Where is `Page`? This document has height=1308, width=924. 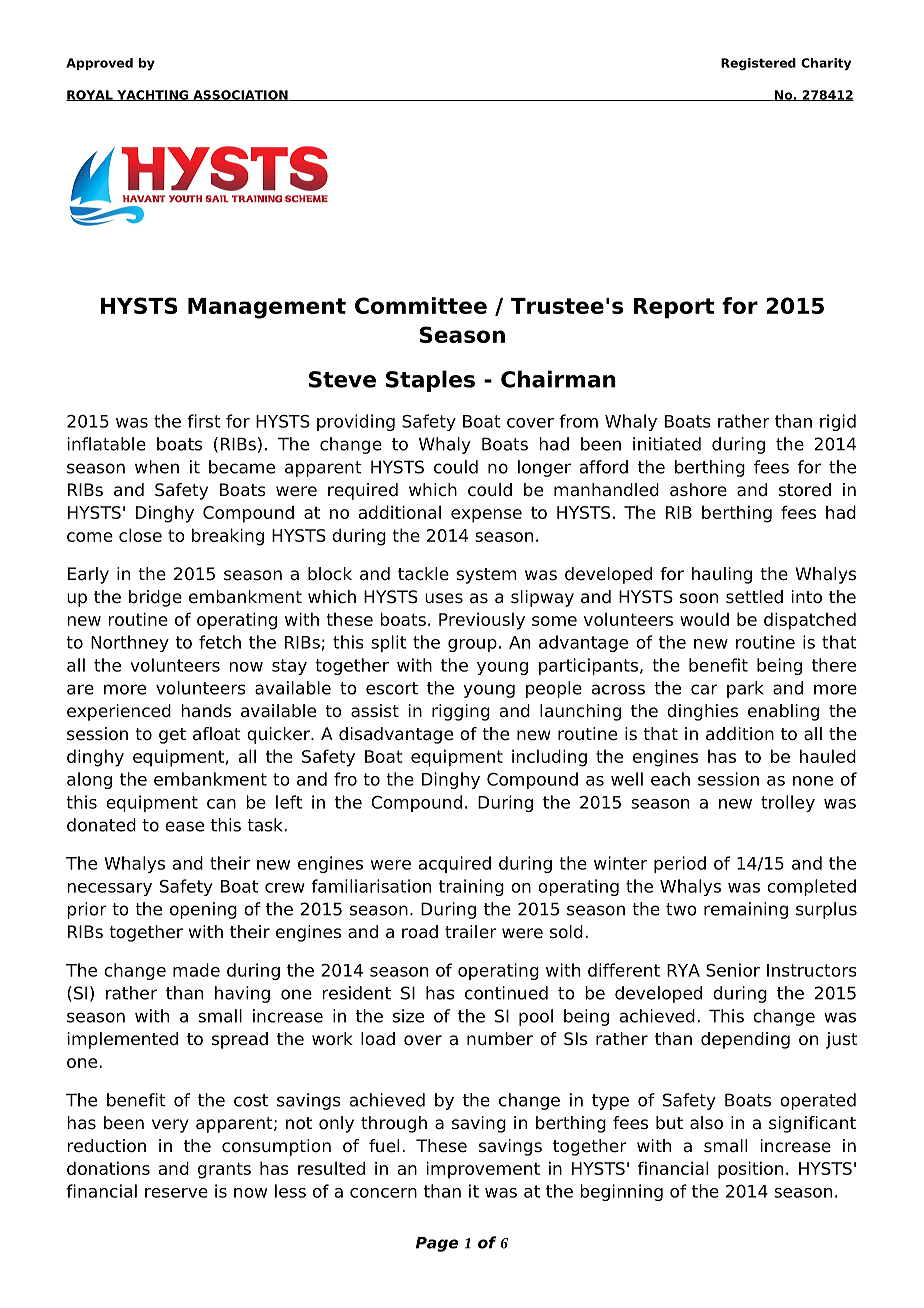
Page is located at coordinates (437, 1244).
